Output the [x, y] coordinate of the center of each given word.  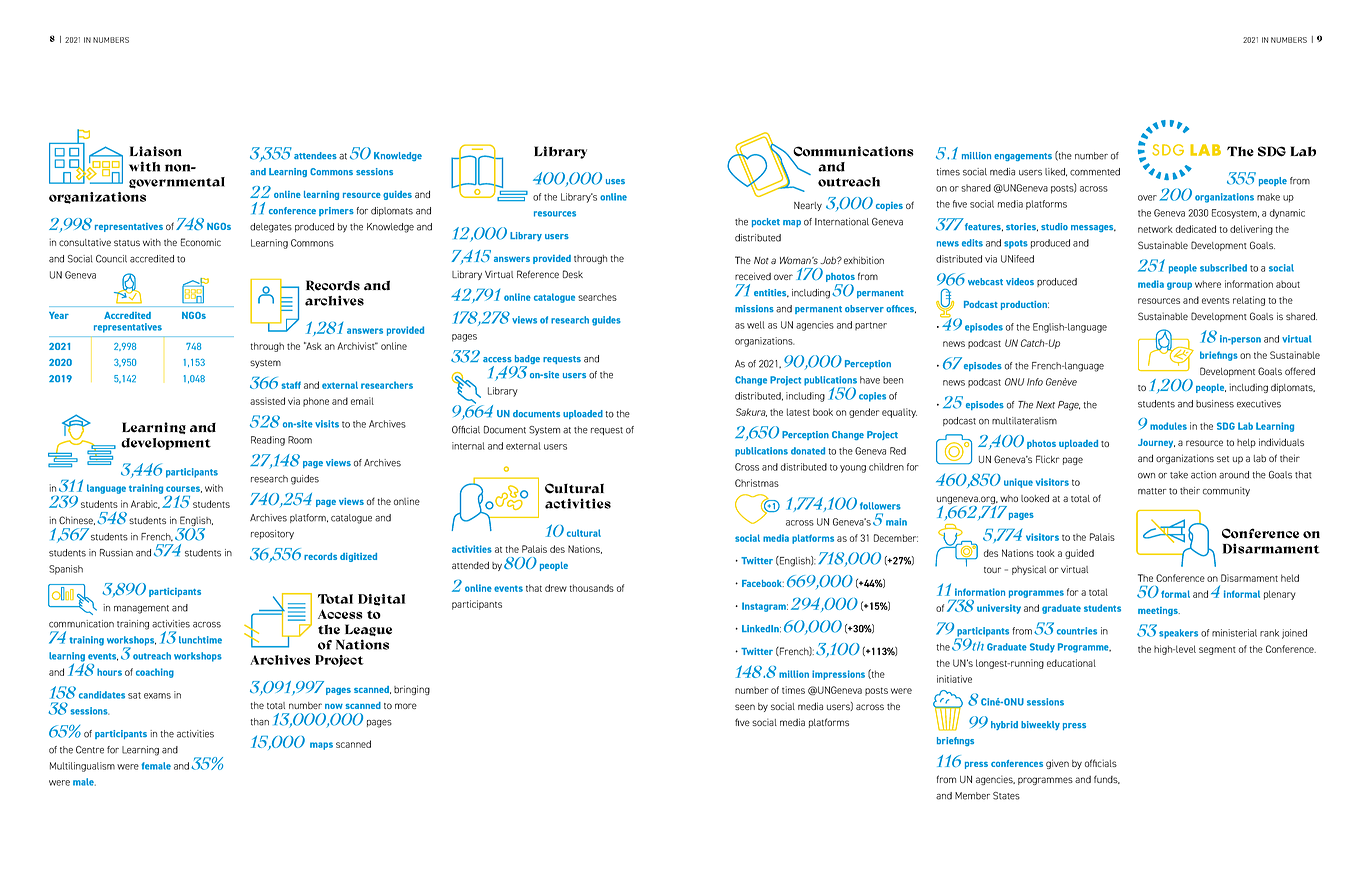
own [1146, 476]
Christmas [757, 483]
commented [1095, 172]
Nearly [808, 206]
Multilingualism [82, 767]
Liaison [156, 151]
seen [745, 707]
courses [184, 489]
